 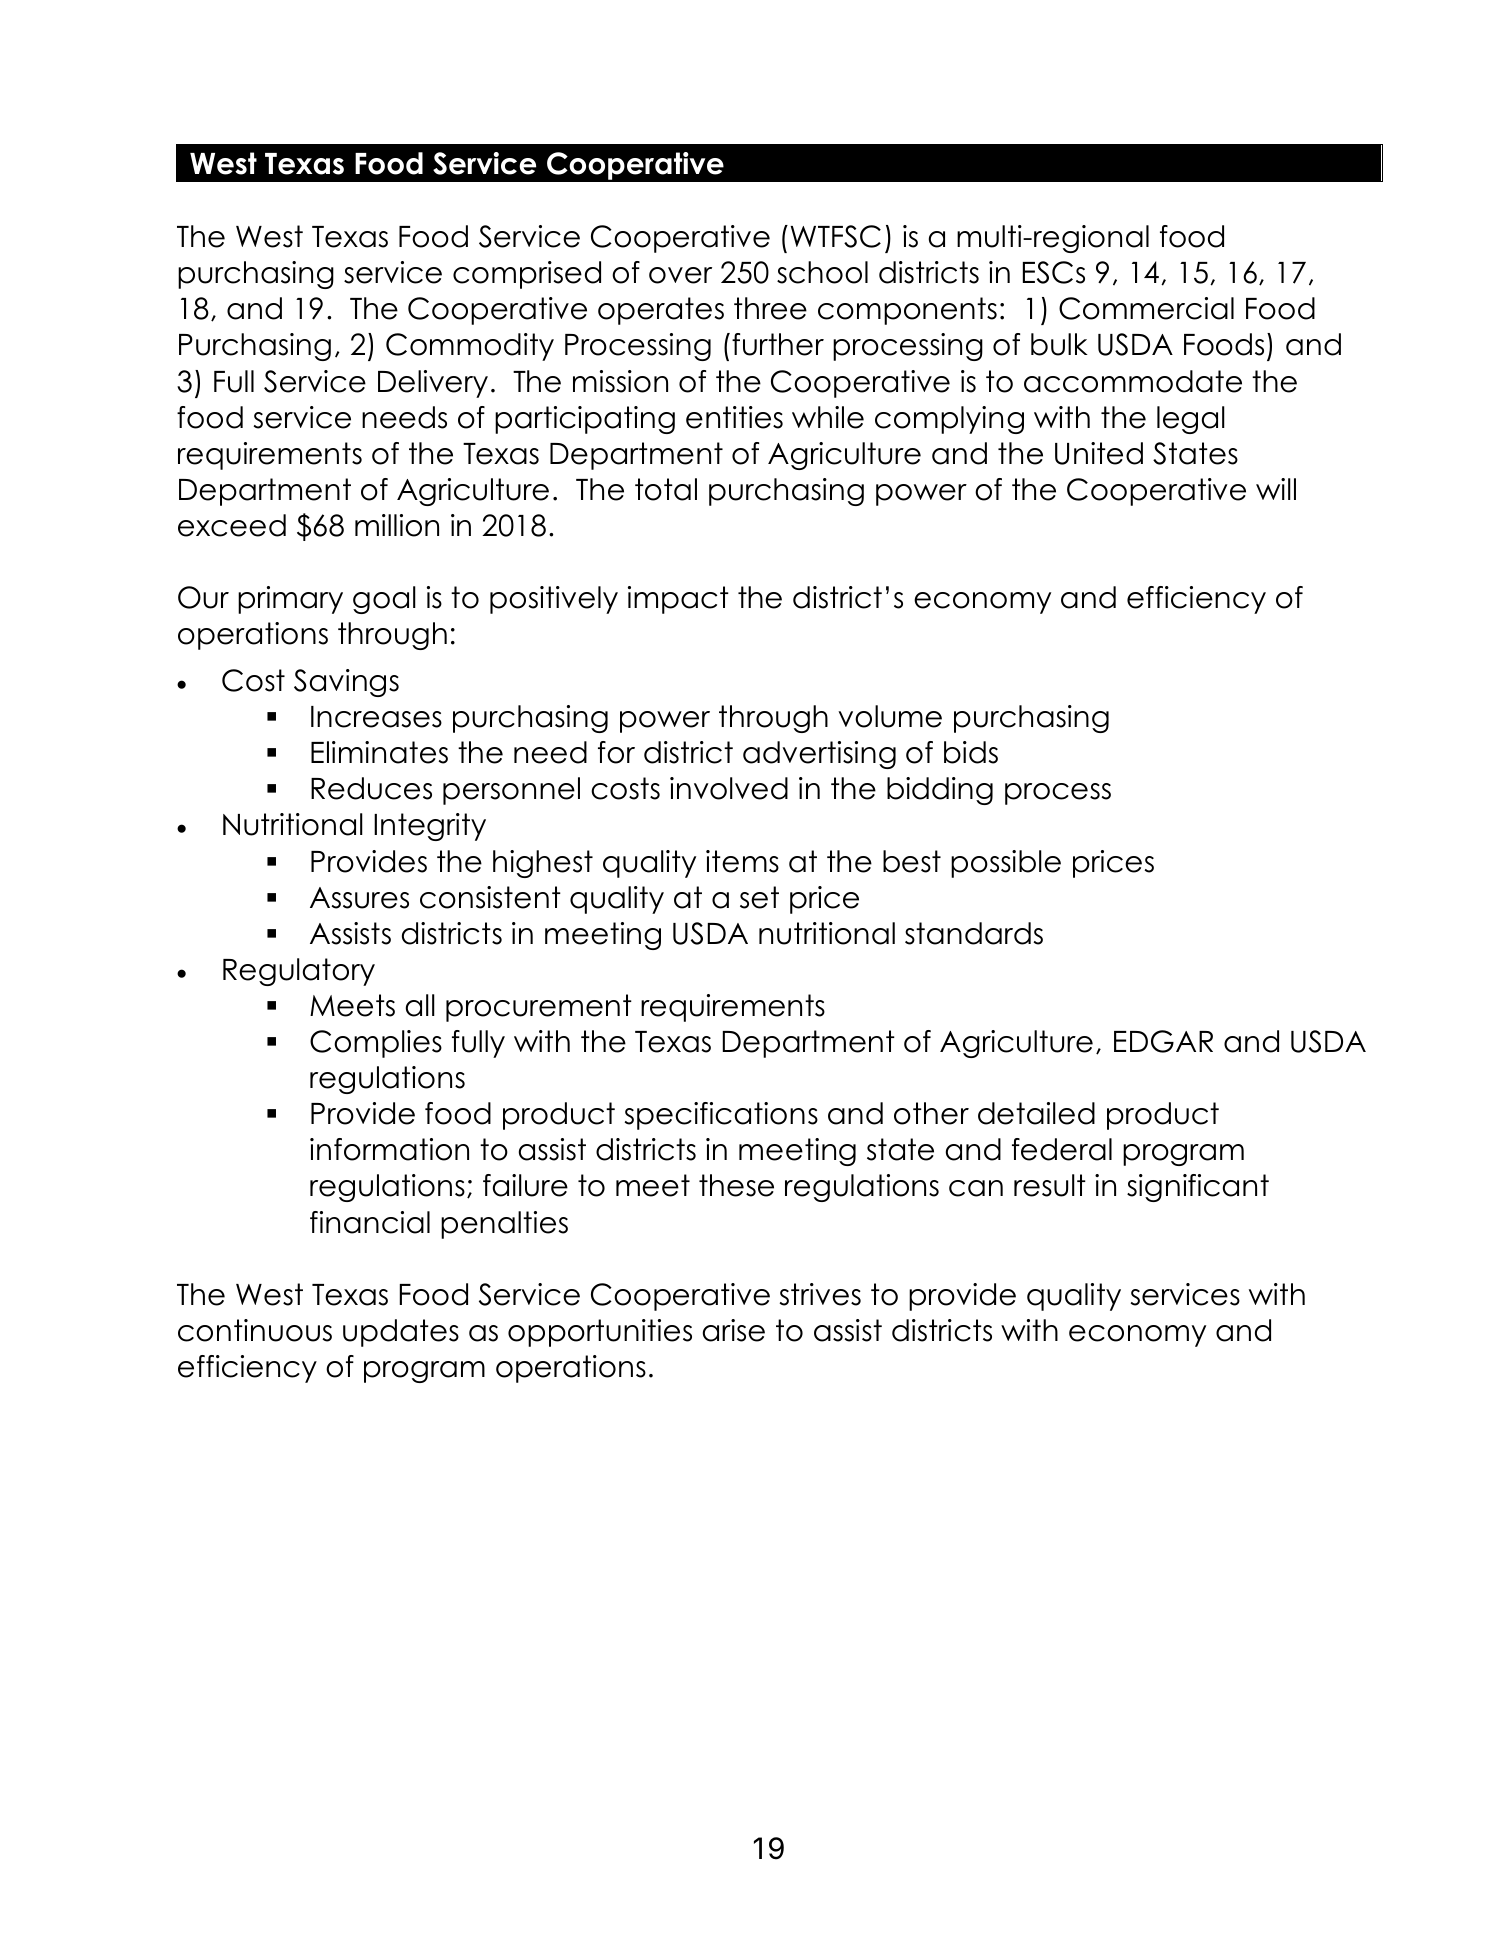 I want to click on three, so click(x=770, y=308).
